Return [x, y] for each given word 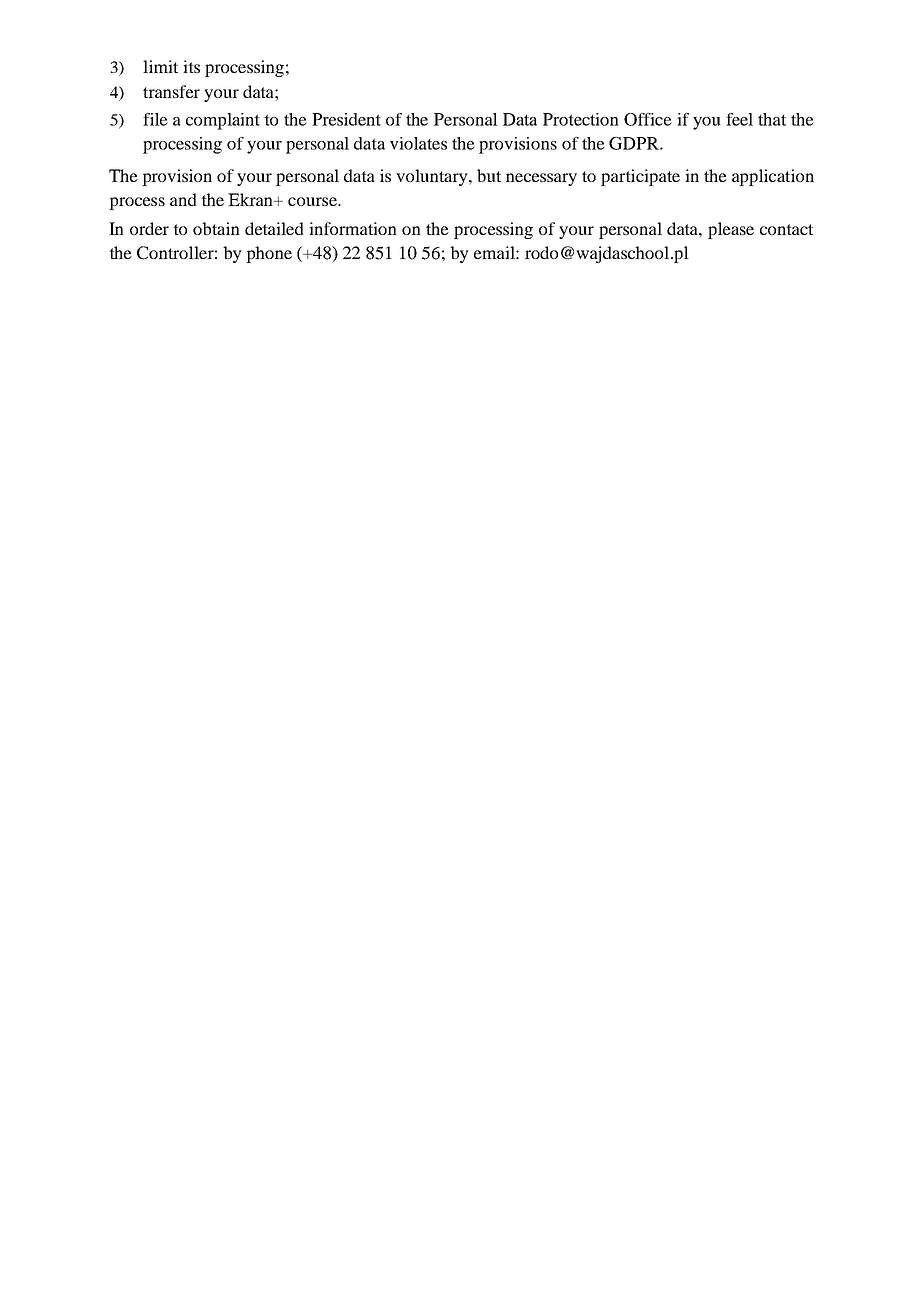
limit [160, 66]
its [191, 66]
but [489, 175]
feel [739, 119]
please [731, 230]
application [773, 177]
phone [269, 254]
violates [418, 143]
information [353, 228]
